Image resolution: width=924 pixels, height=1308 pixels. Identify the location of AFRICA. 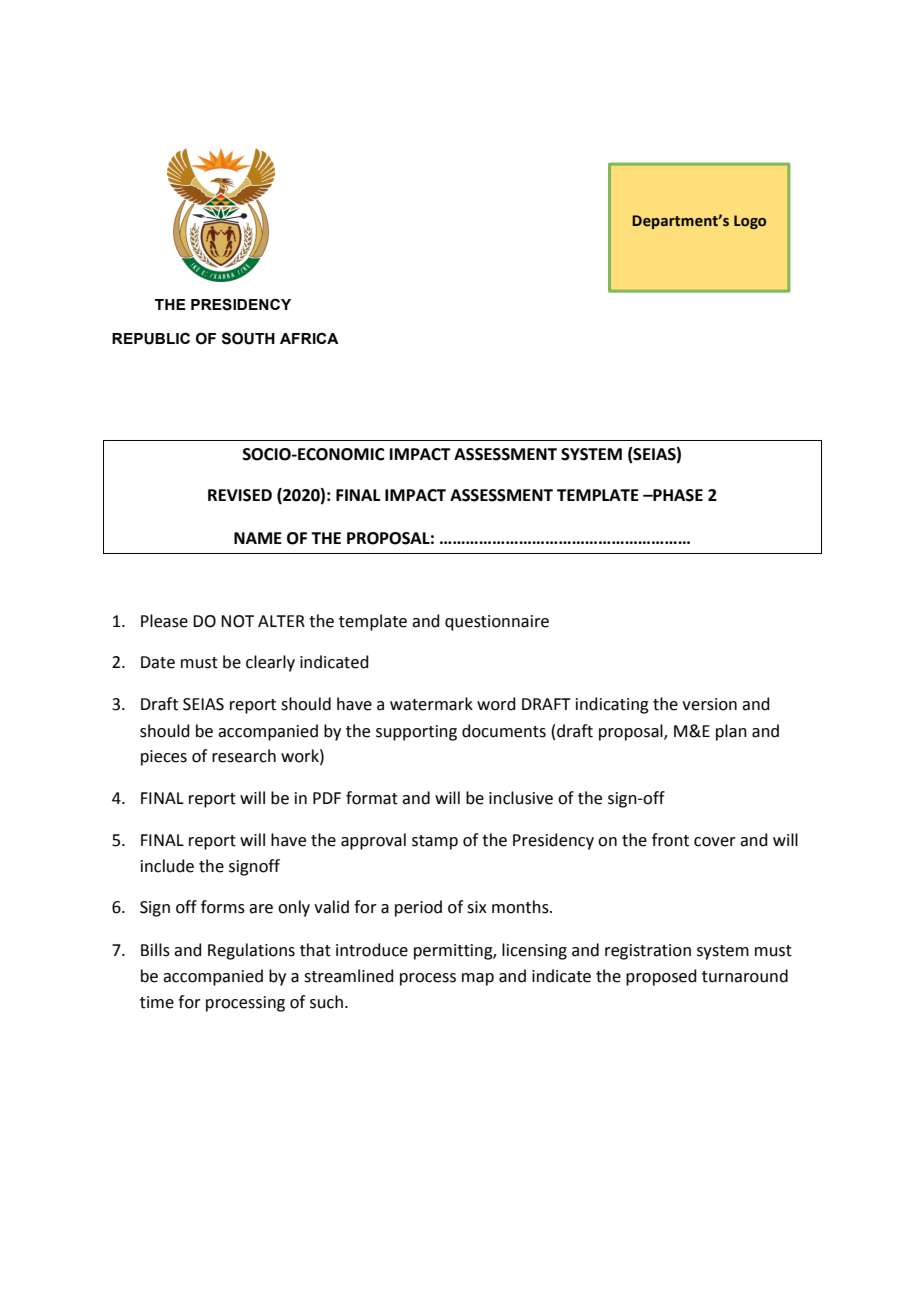
(309, 338).
